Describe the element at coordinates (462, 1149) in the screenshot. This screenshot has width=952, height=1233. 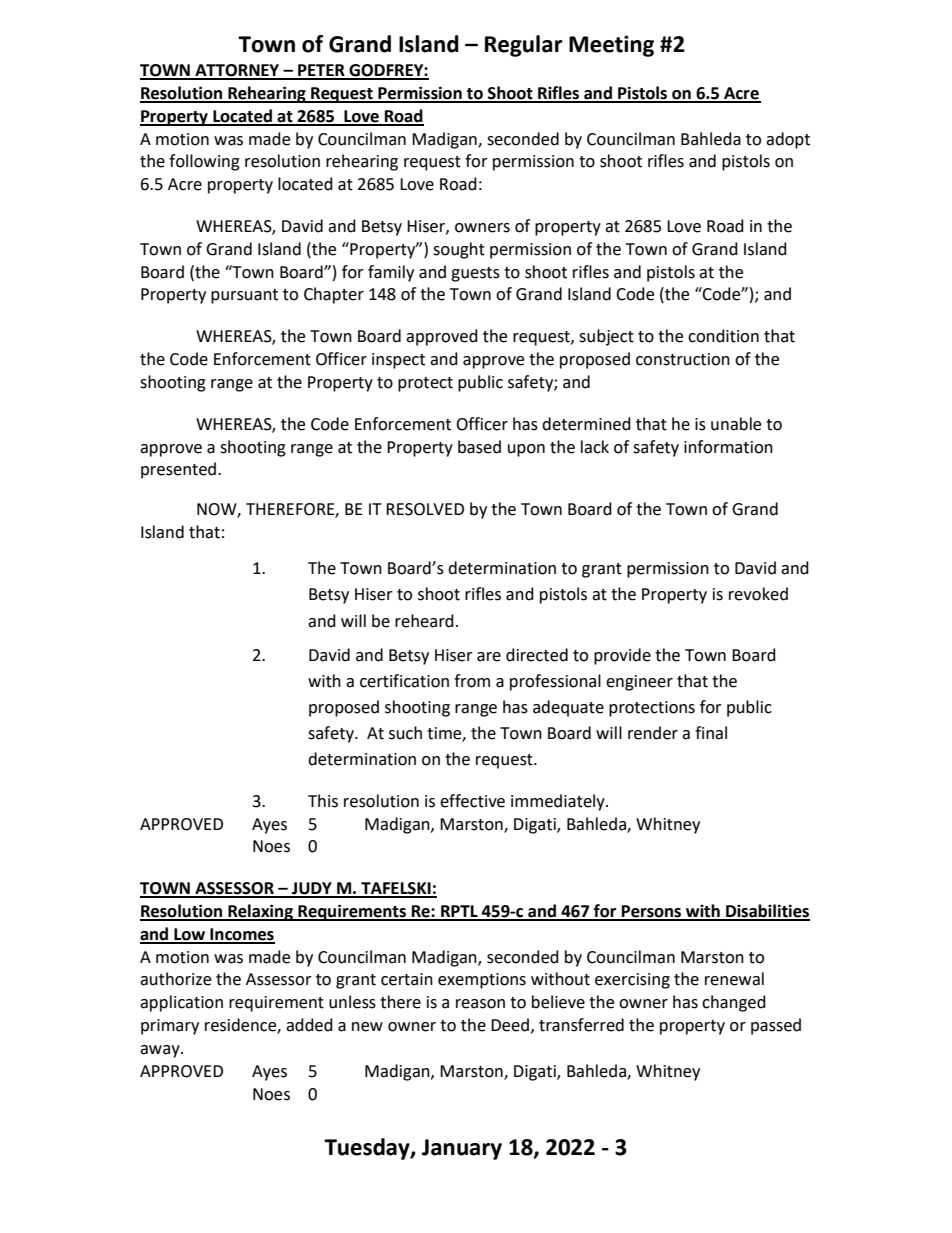
I see `January` at that location.
